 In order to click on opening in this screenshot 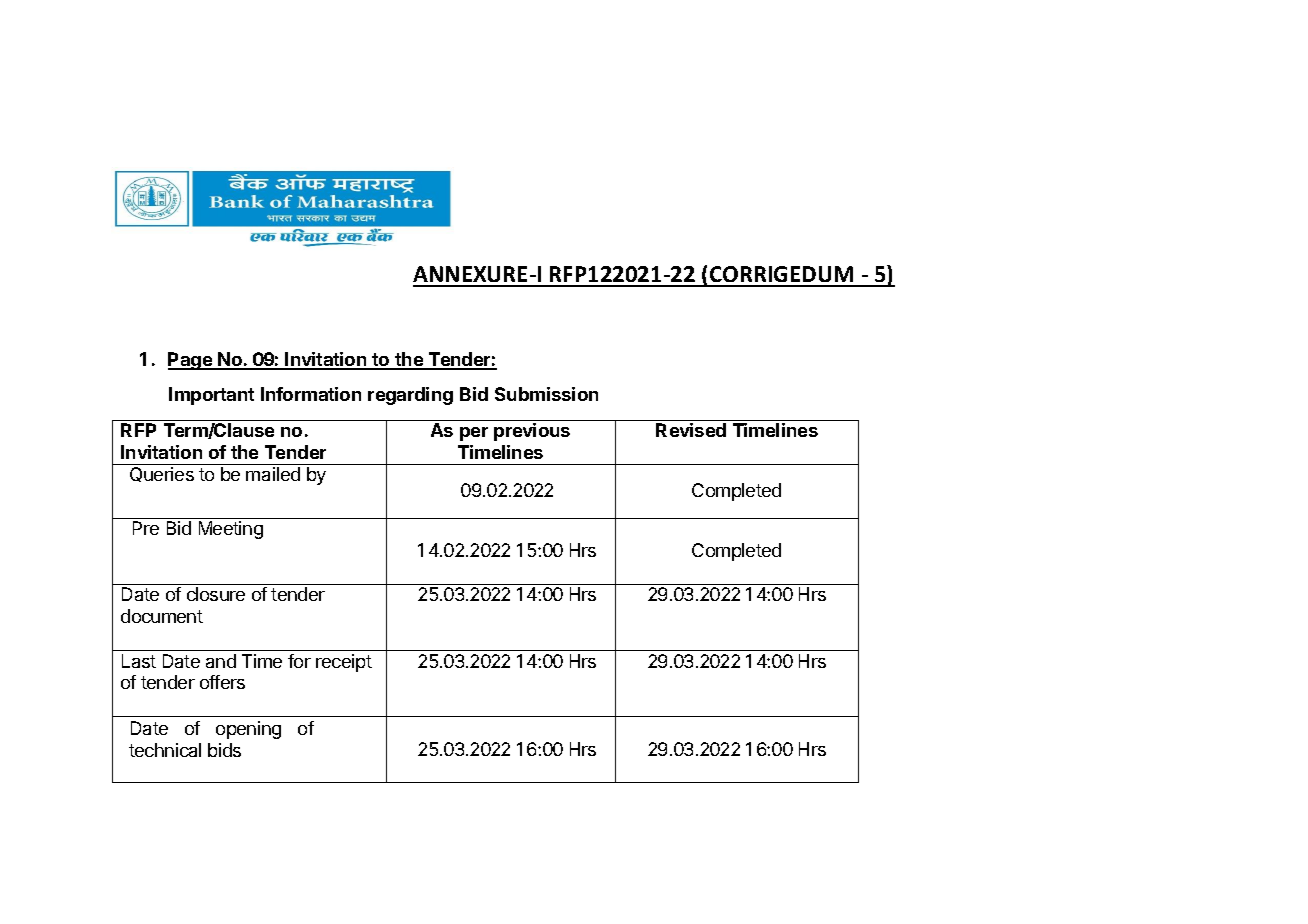, I will do `click(248, 730)`.
